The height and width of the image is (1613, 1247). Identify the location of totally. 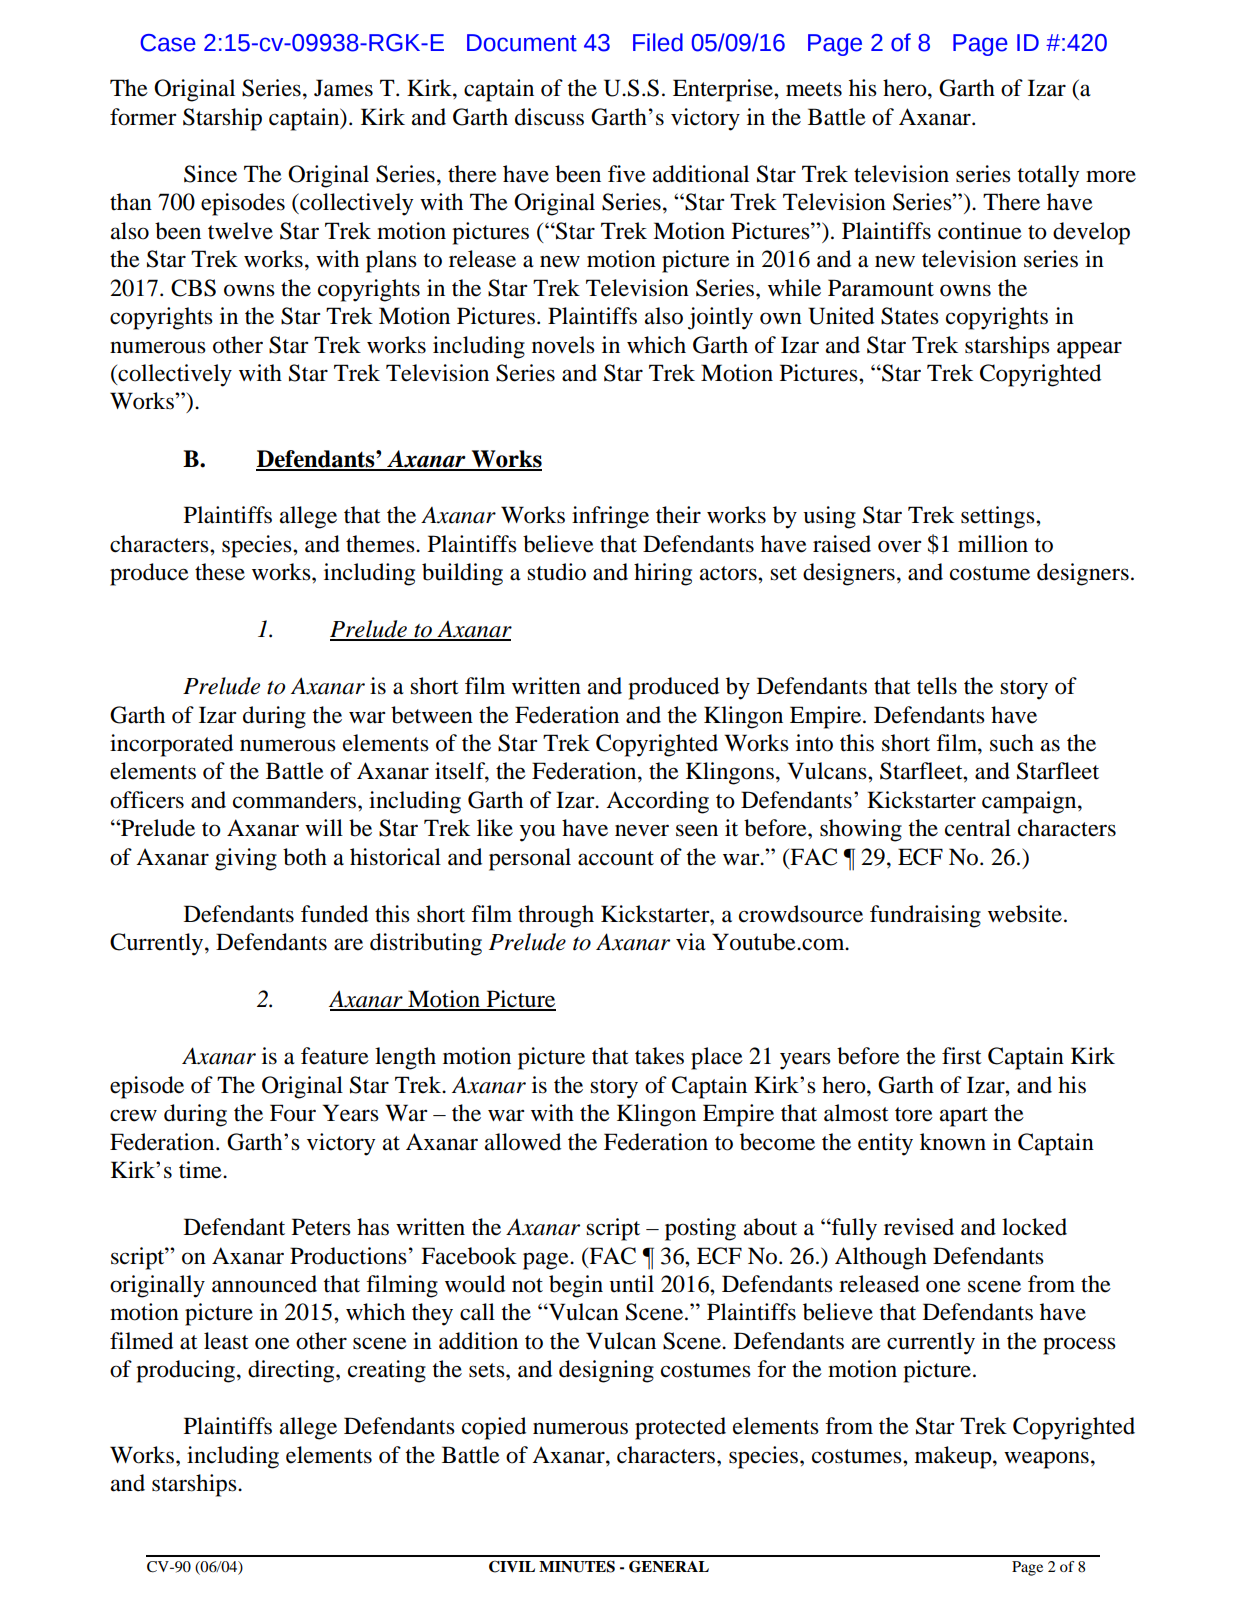
(1048, 176).
